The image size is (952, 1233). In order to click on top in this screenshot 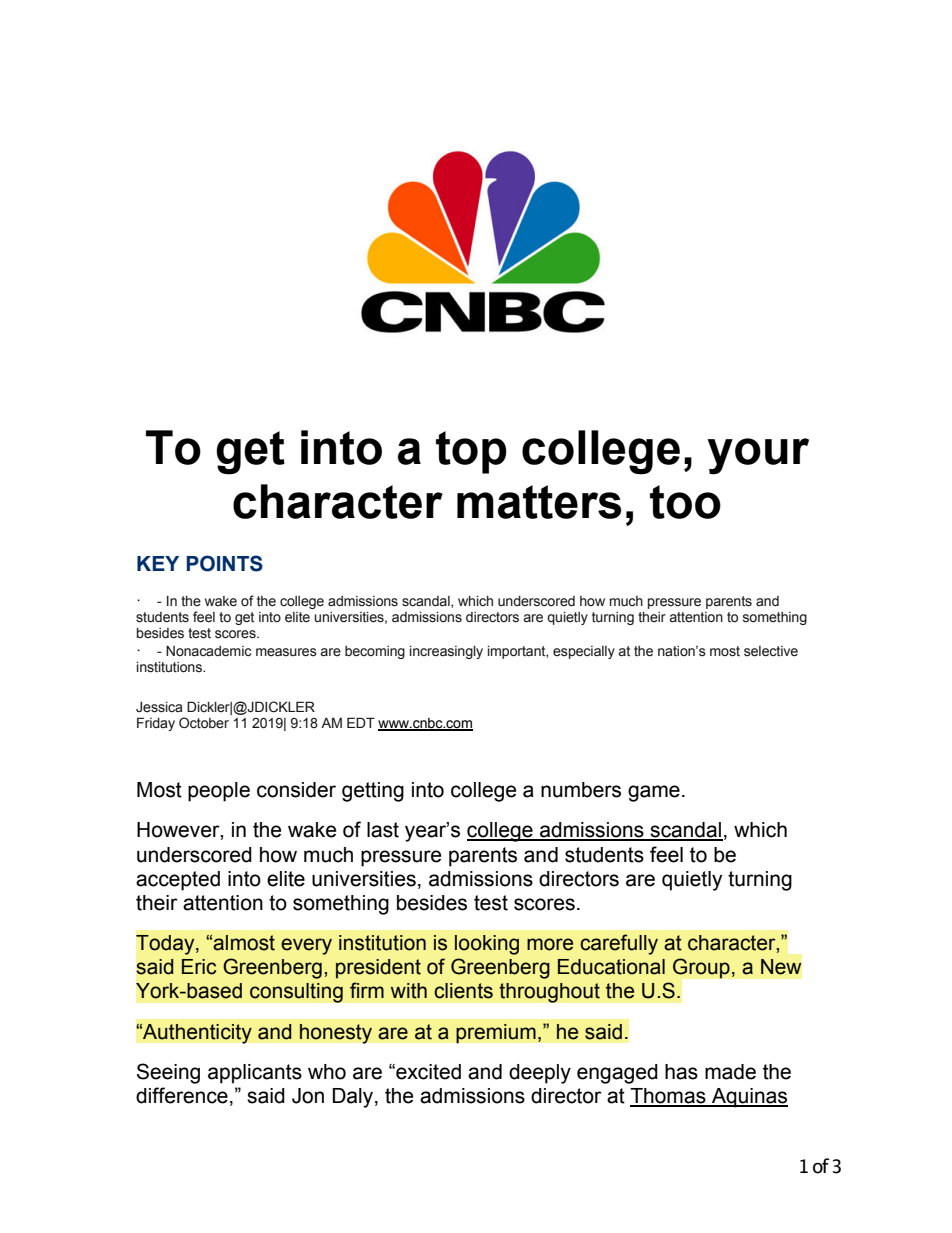, I will do `click(471, 452)`.
